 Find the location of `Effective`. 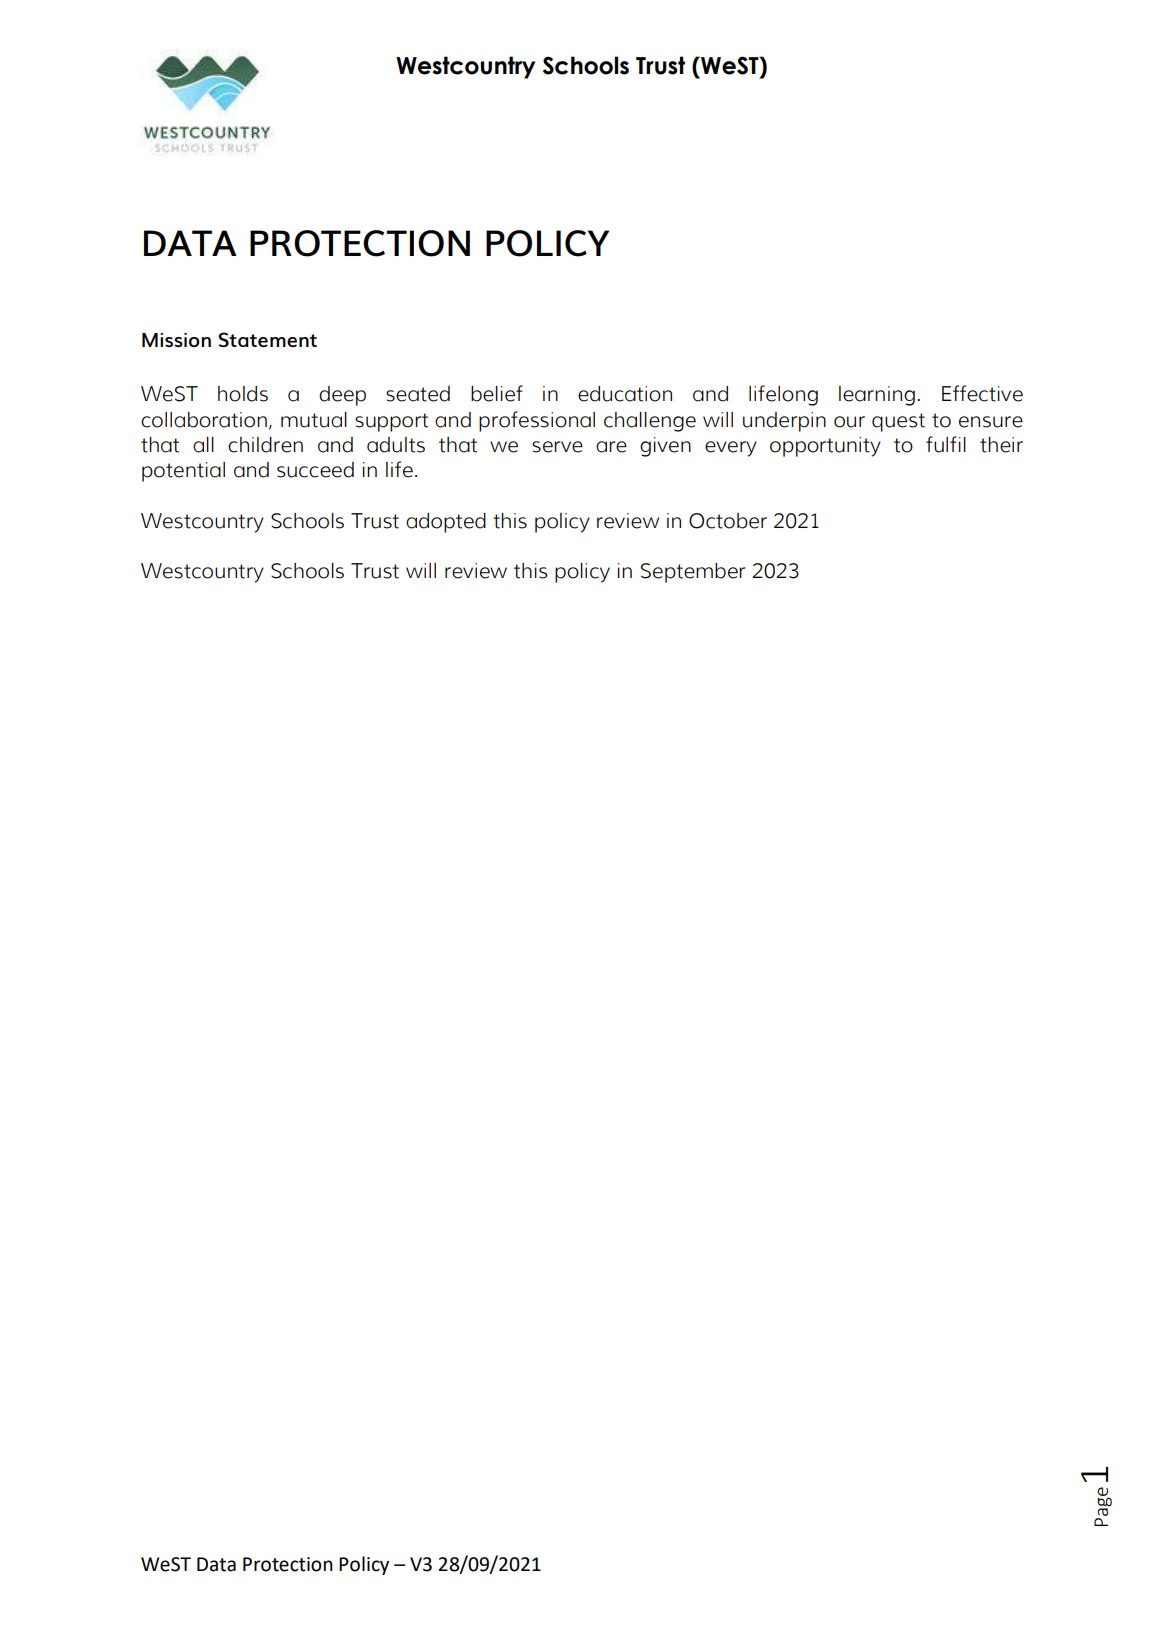

Effective is located at coordinates (982, 393).
